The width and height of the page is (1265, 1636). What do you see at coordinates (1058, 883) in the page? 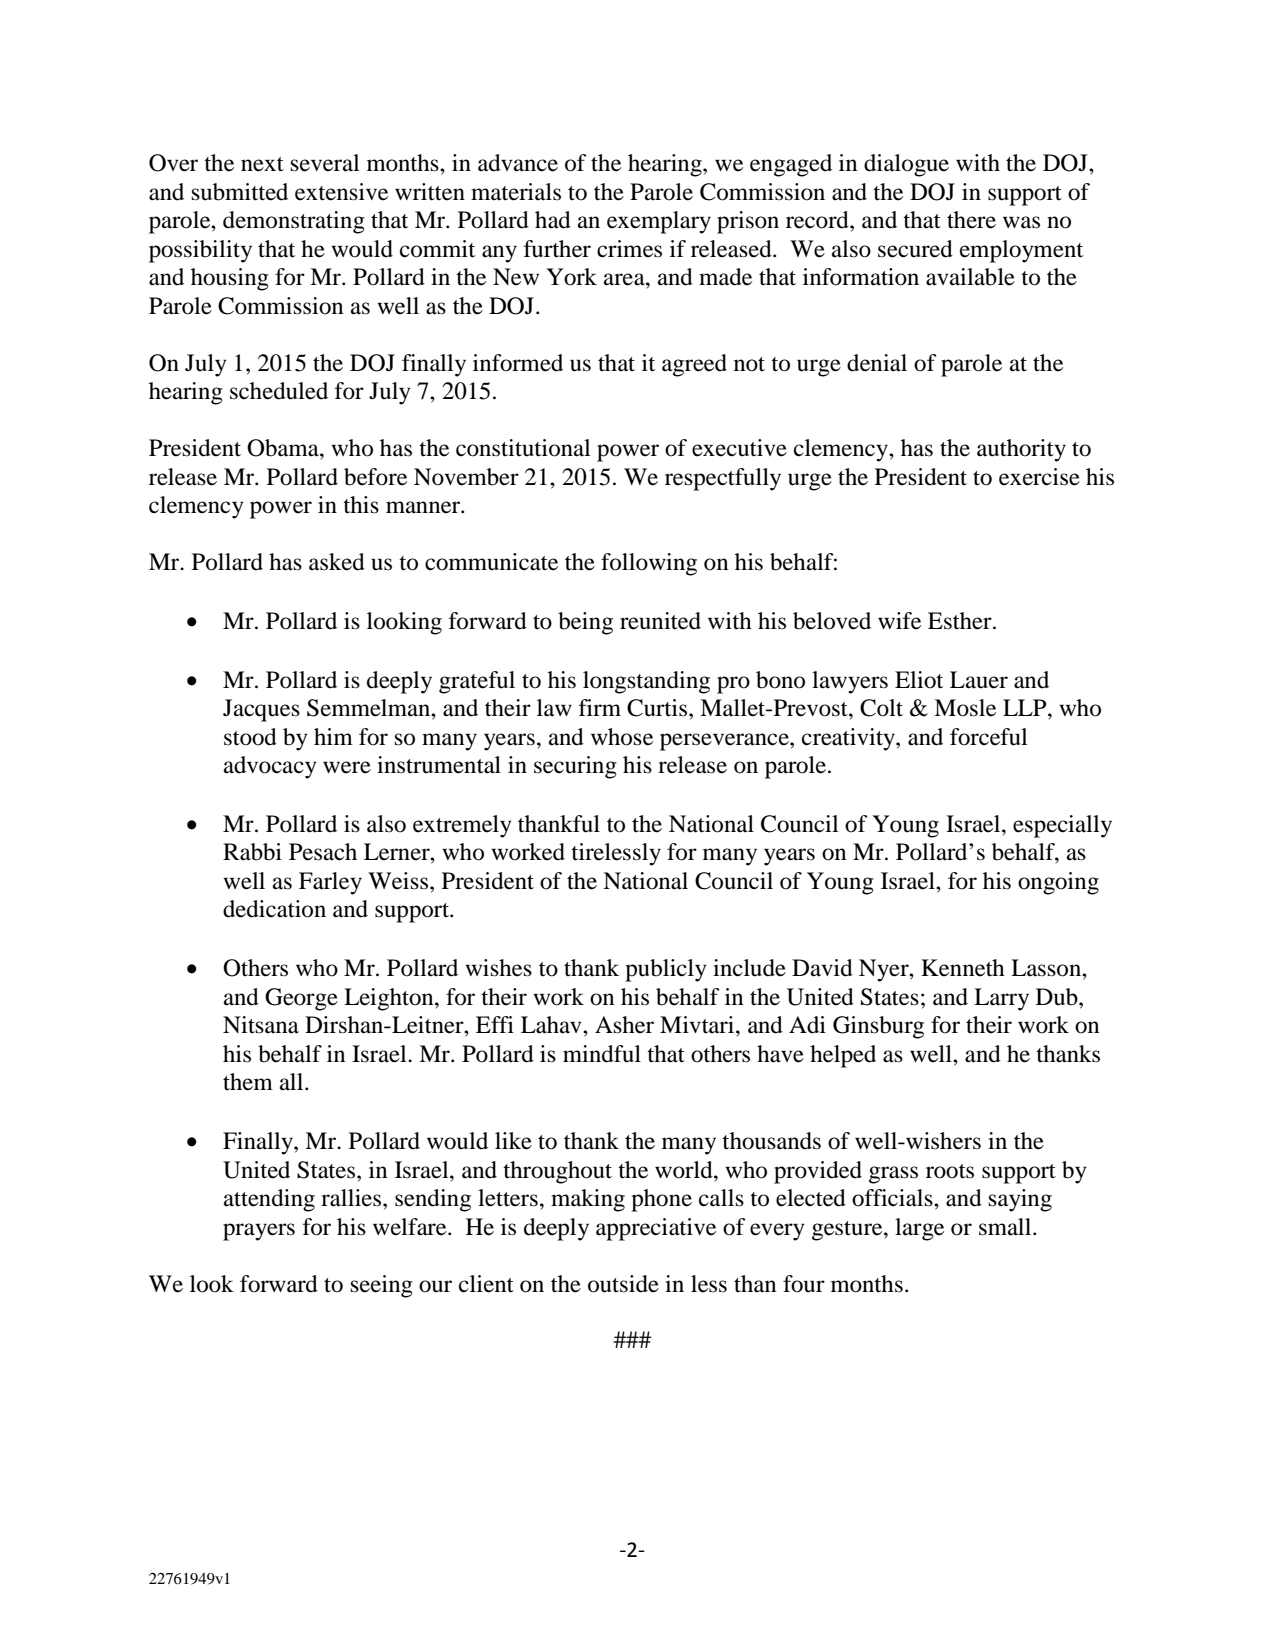
I see `ongoing` at bounding box center [1058, 883].
